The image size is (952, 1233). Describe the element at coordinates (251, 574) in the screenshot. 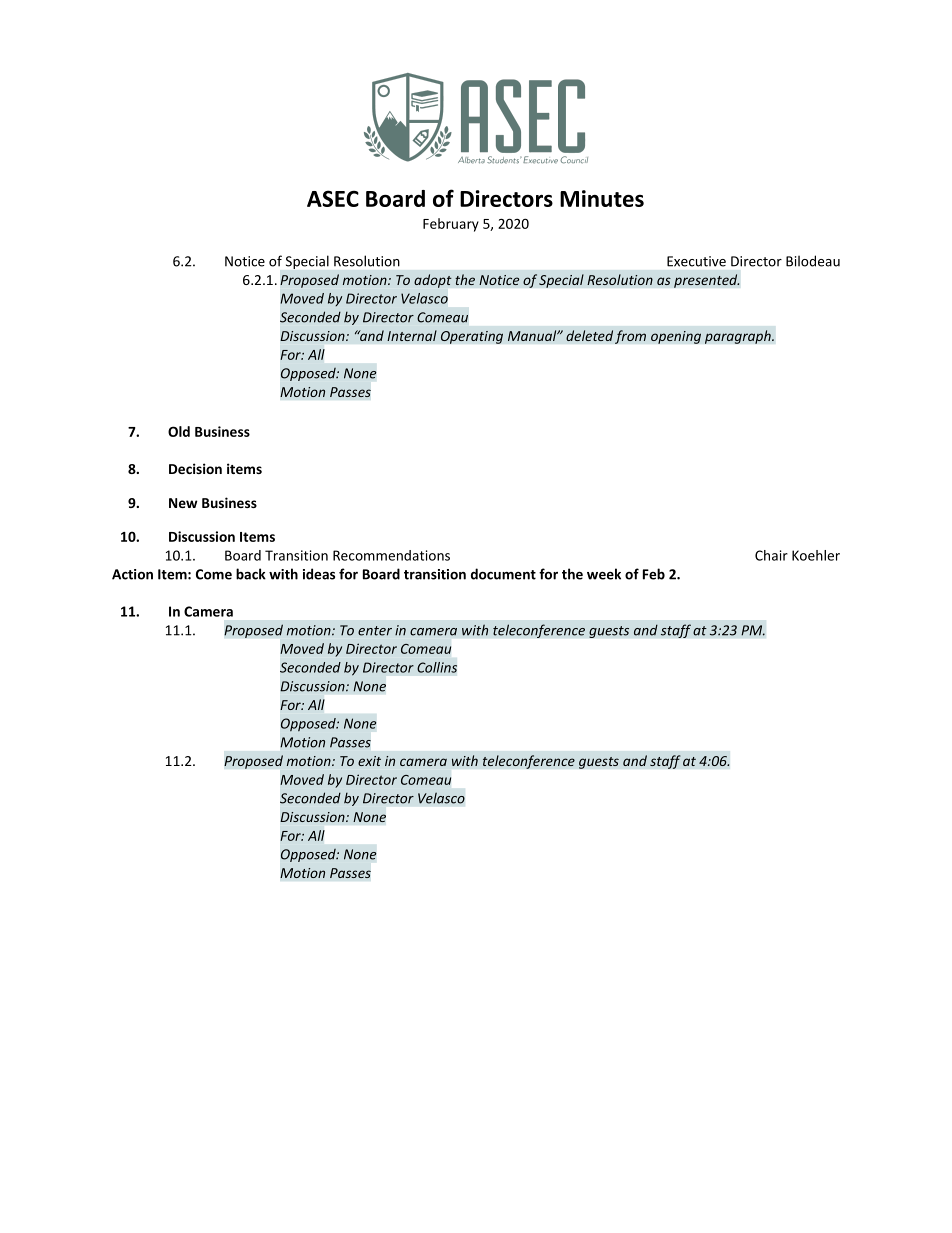

I see `back` at that location.
